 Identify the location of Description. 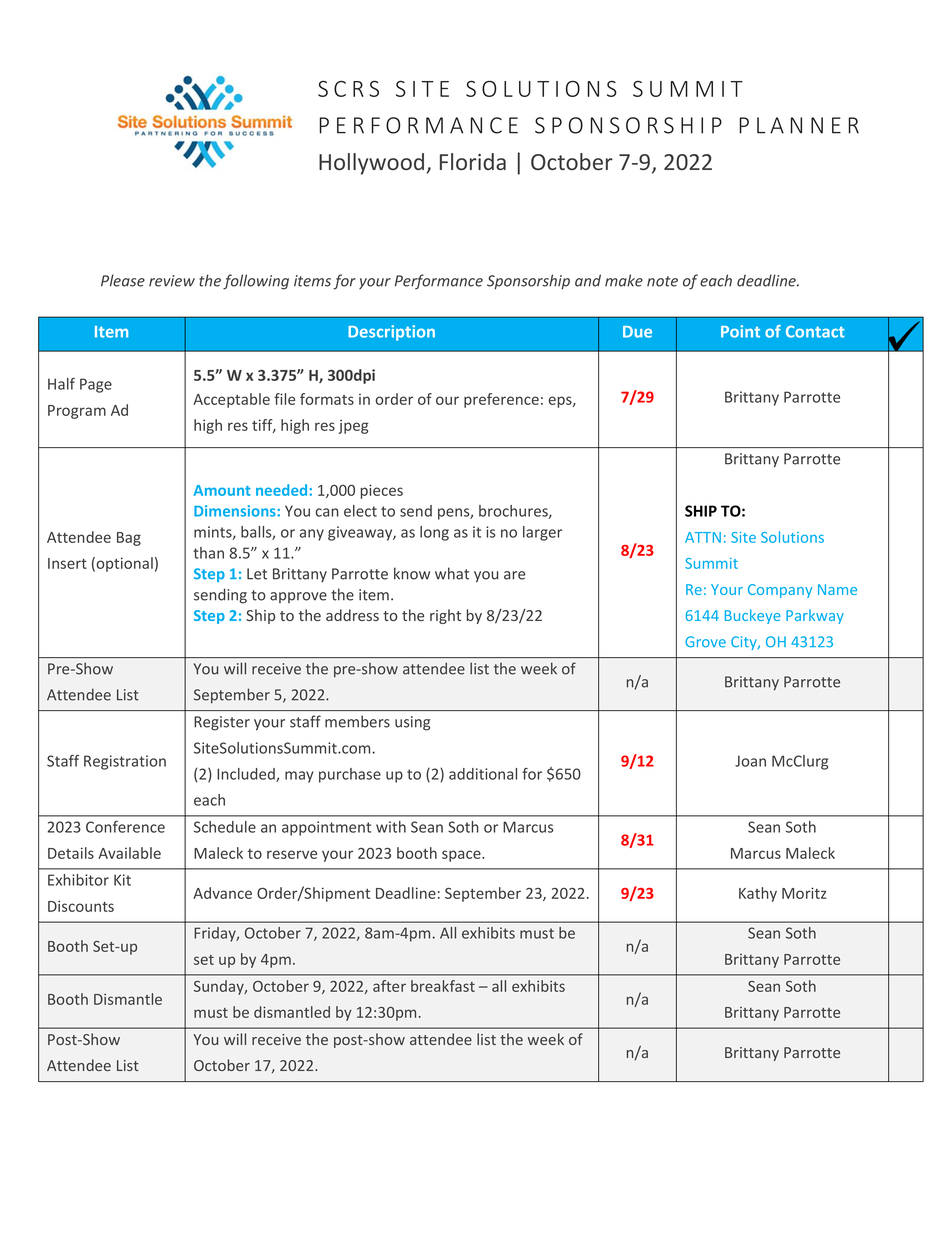
(391, 333).
